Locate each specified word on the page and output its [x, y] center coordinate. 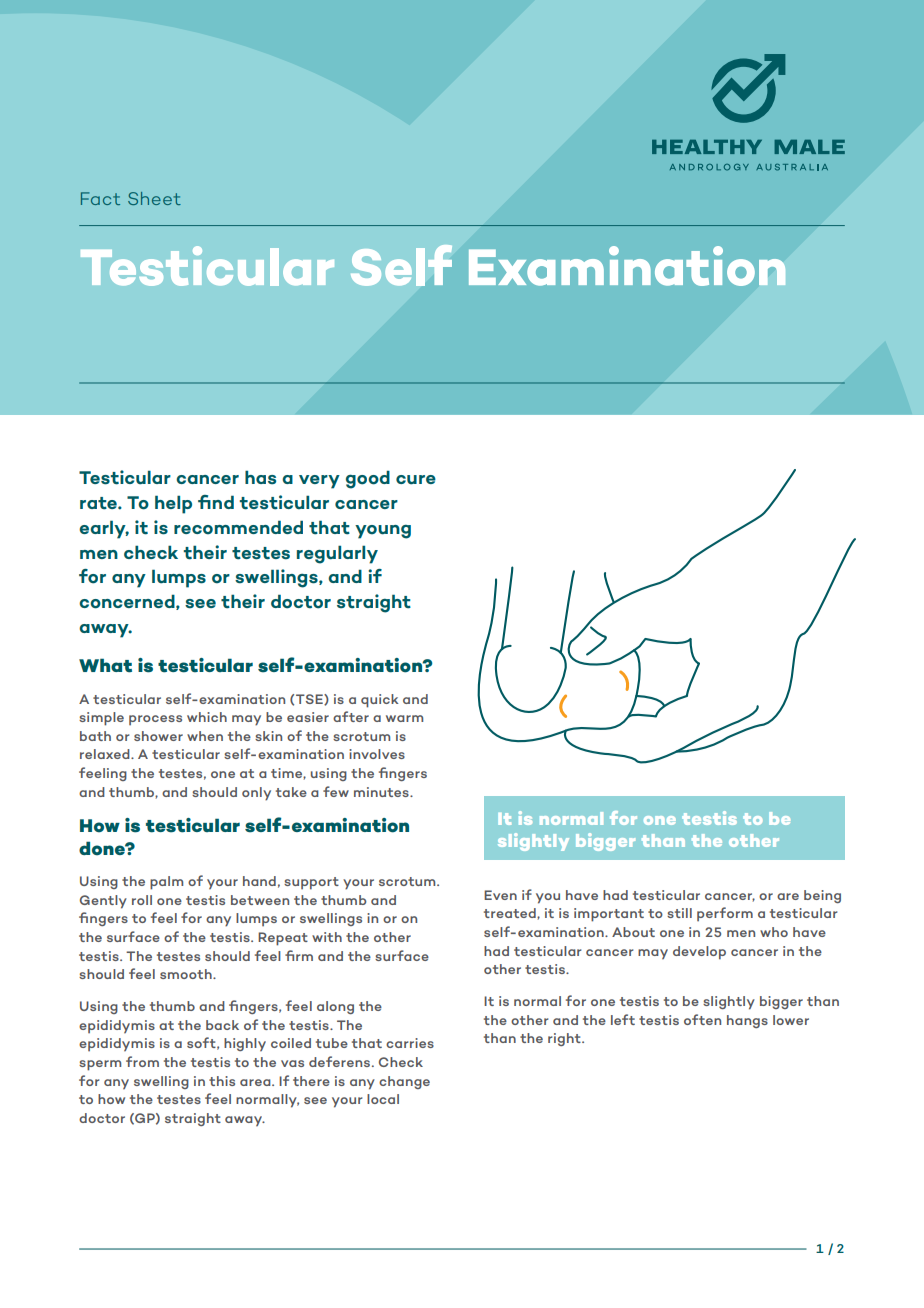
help [173, 504]
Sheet [154, 198]
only [256, 794]
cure [416, 480]
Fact [100, 198]
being [822, 896]
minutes [382, 792]
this [222, 1081]
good [368, 479]
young [383, 532]
